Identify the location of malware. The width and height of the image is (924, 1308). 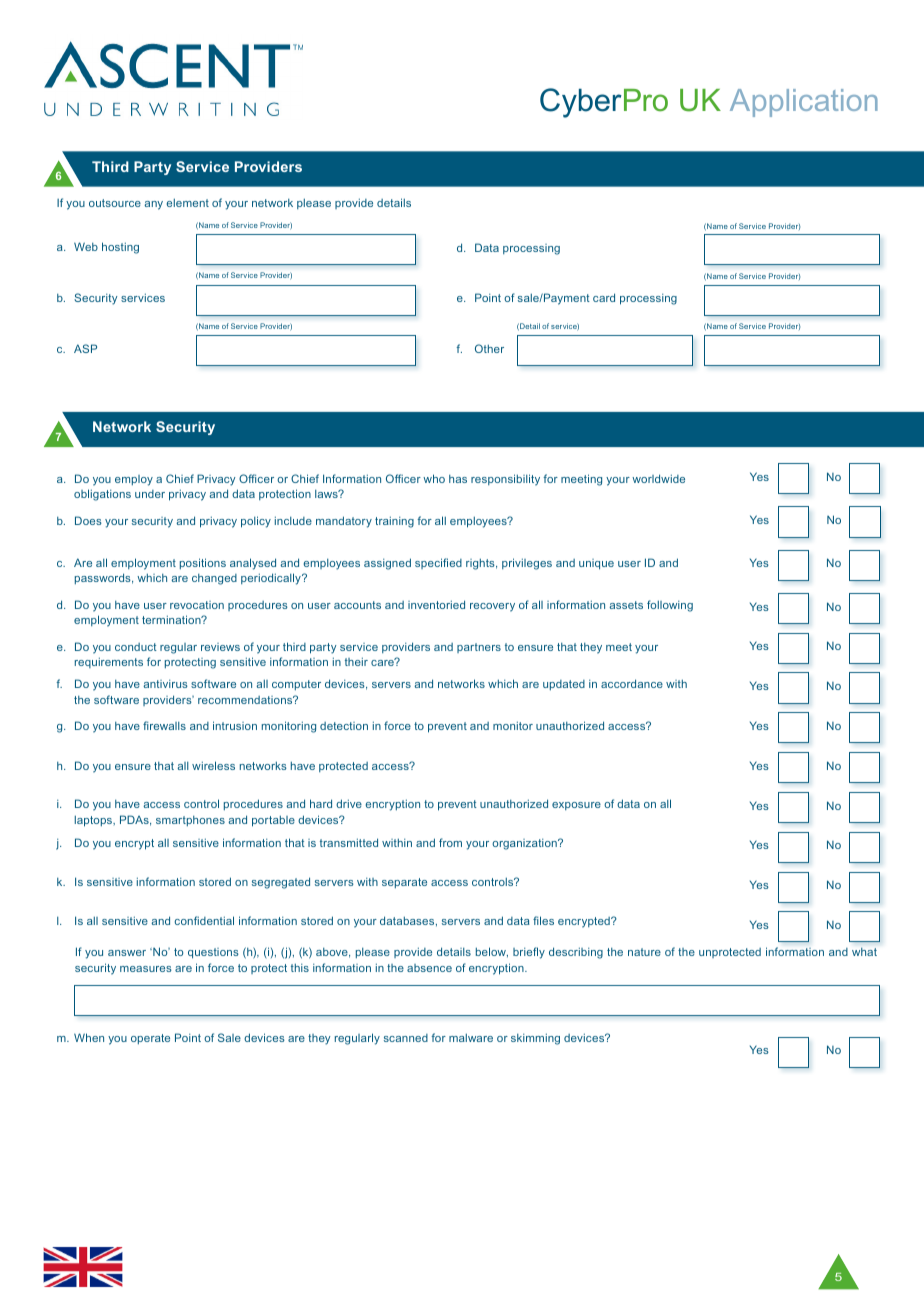
(471, 1037).
